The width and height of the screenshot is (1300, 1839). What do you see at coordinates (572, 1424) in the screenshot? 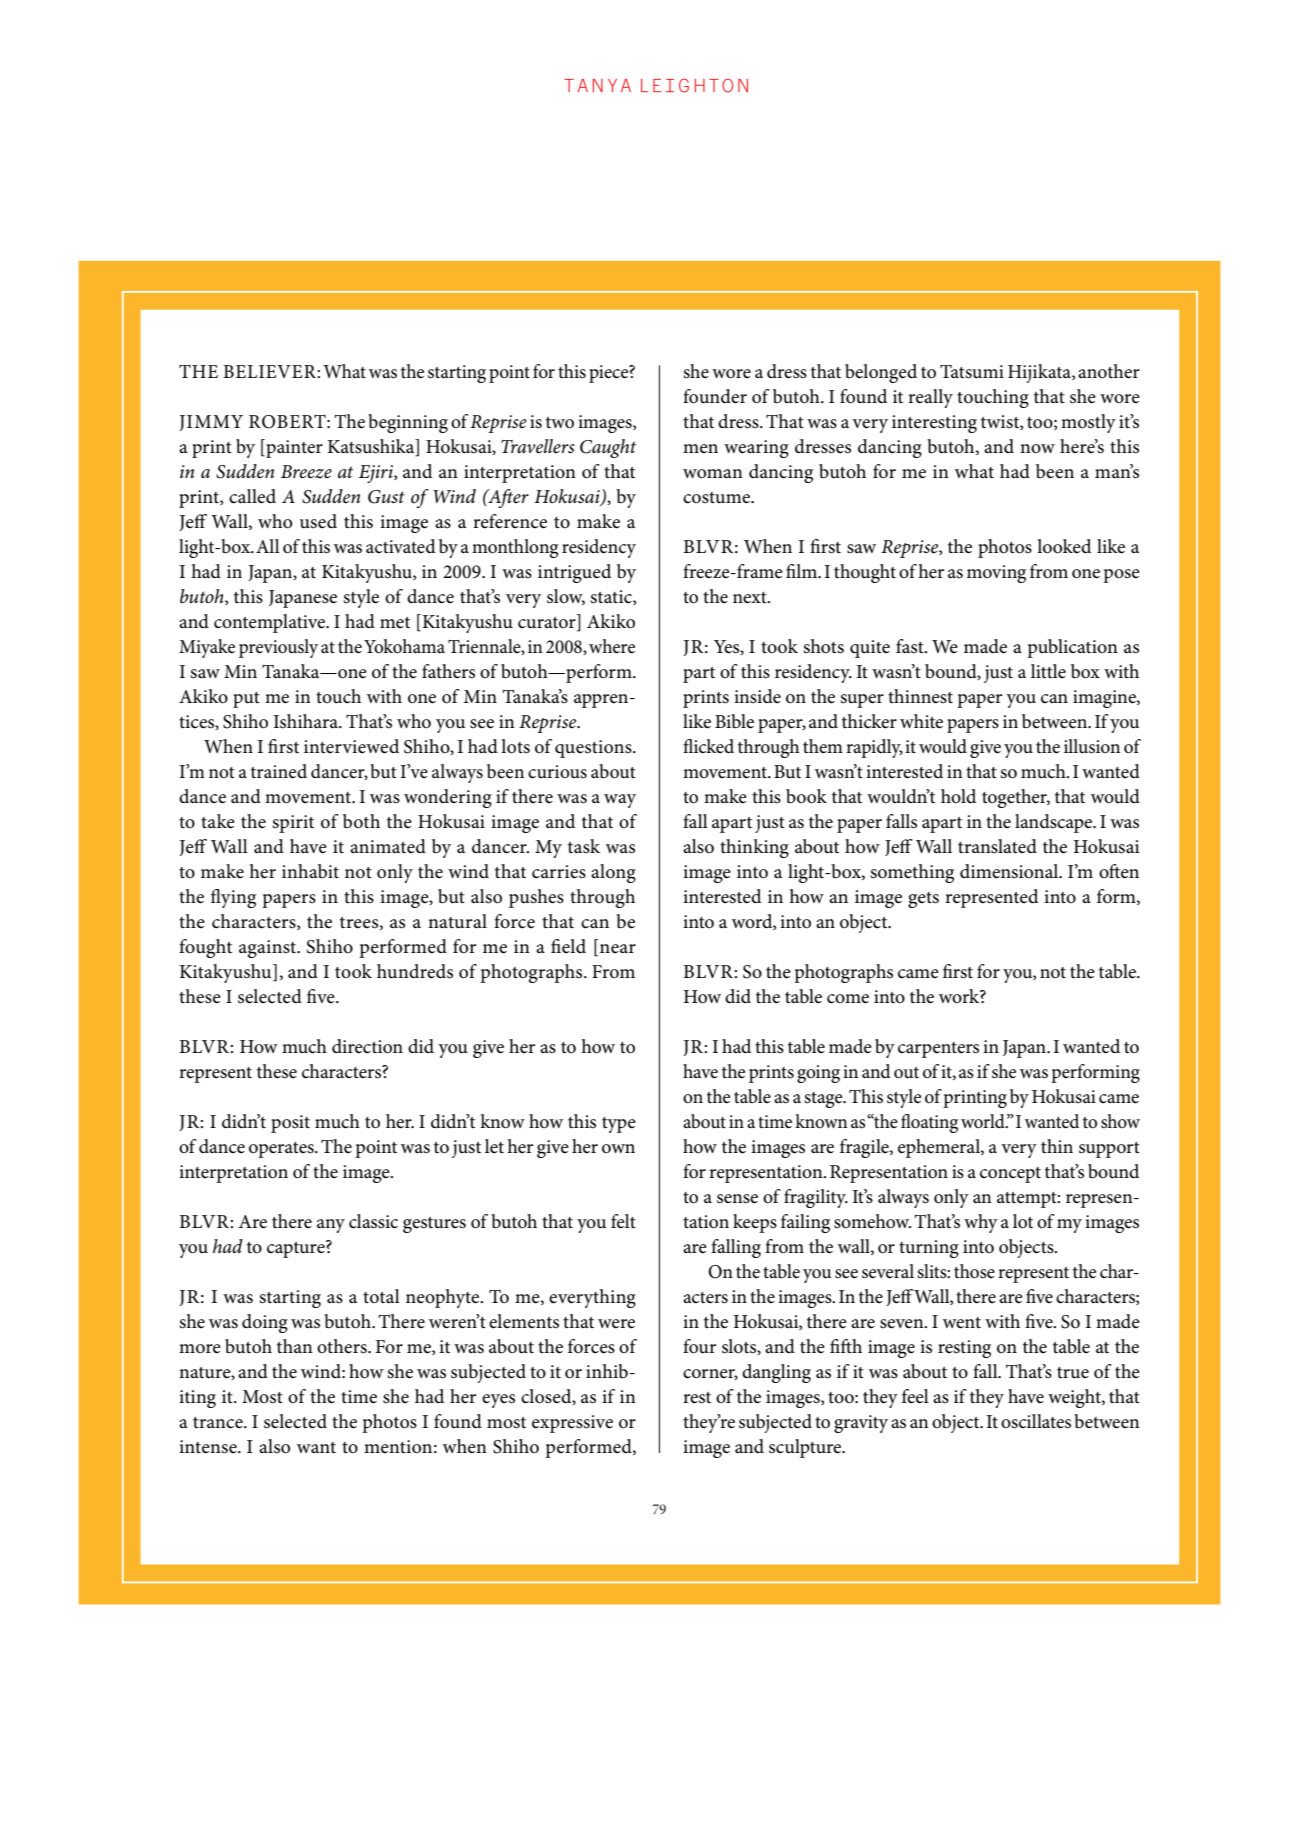
I see `expressive` at bounding box center [572, 1424].
